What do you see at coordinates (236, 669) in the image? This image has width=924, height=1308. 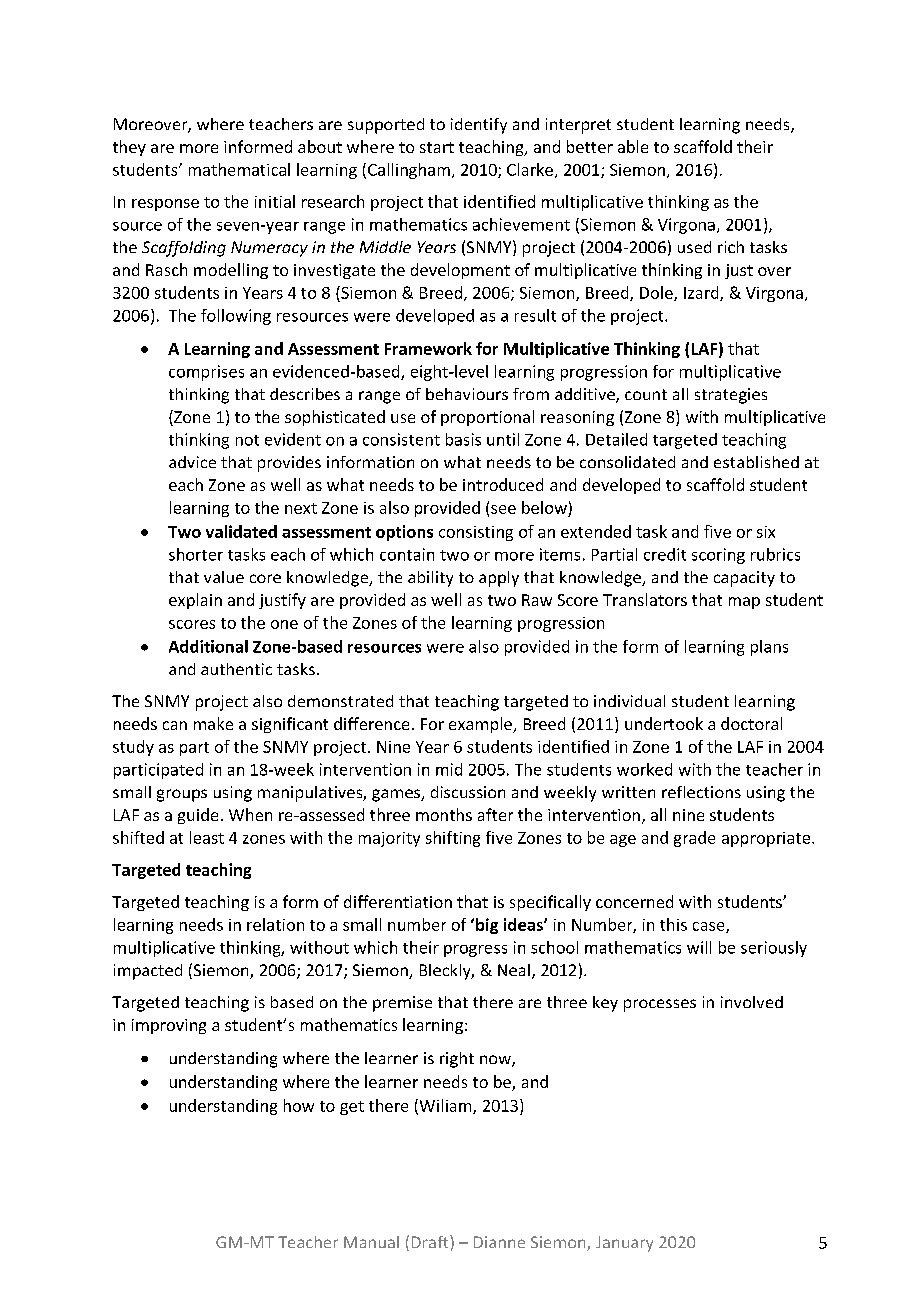 I see `authentic` at bounding box center [236, 669].
